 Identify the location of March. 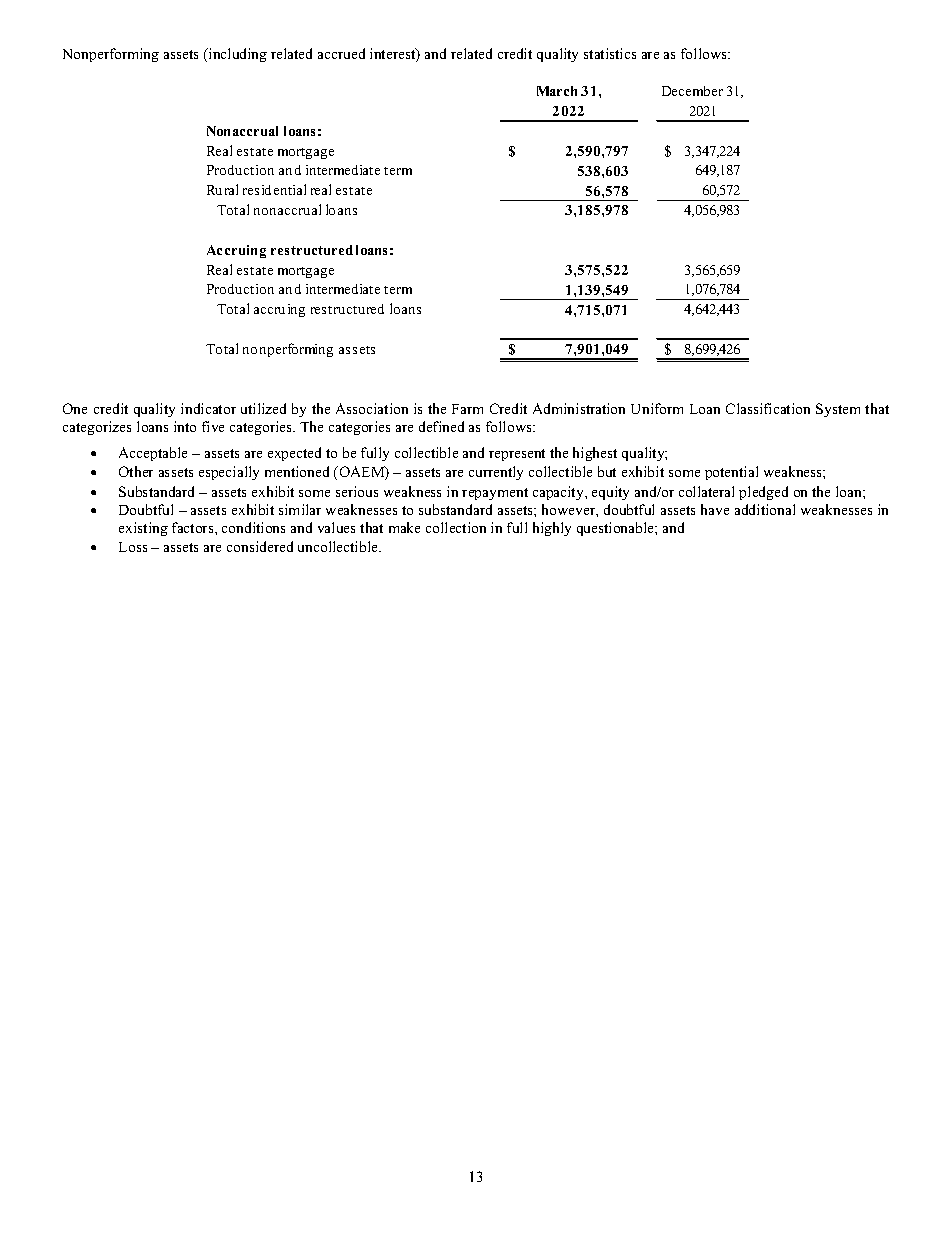
(557, 91).
